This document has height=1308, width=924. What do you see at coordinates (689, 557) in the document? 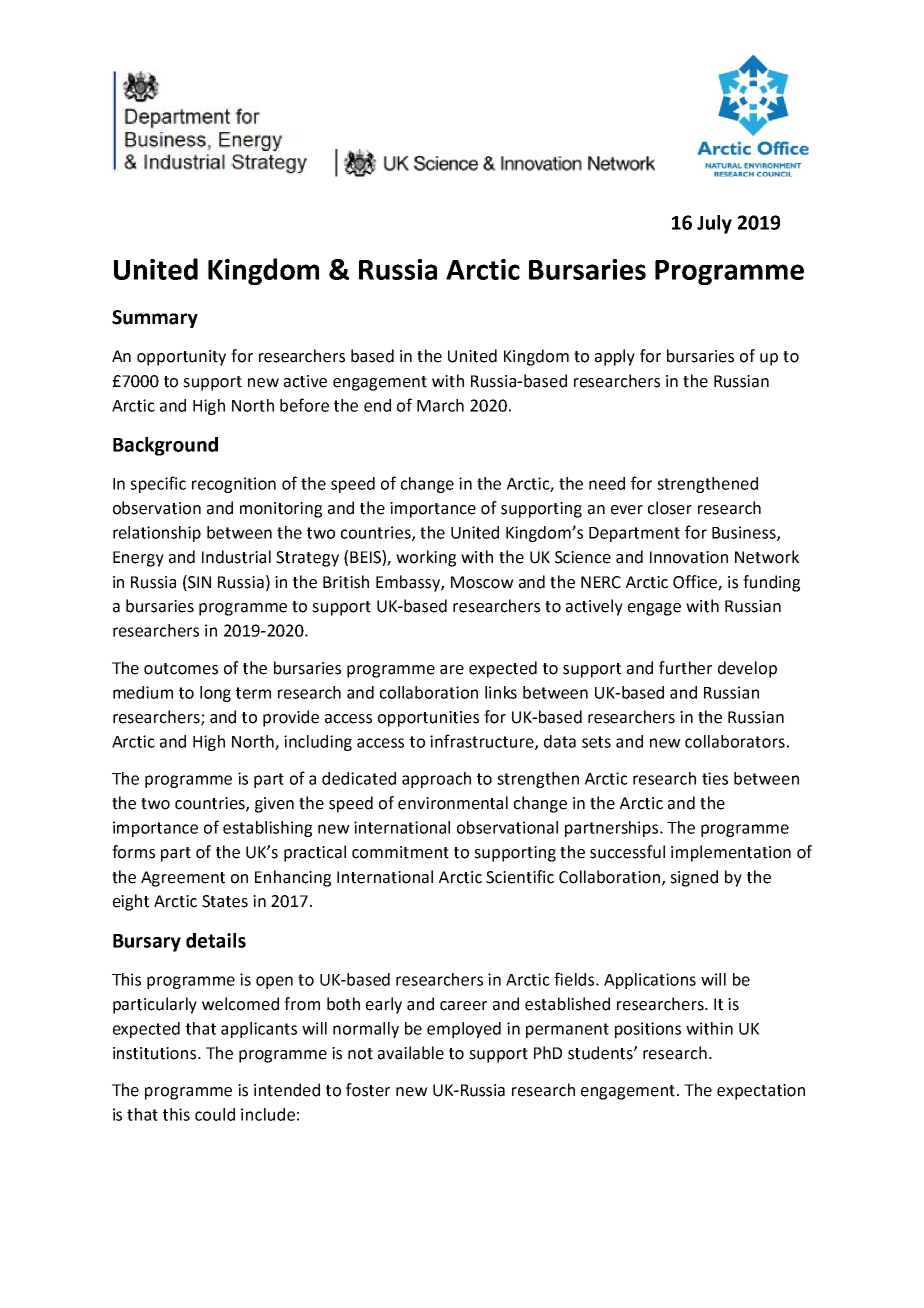
I see `Innovation` at bounding box center [689, 557].
